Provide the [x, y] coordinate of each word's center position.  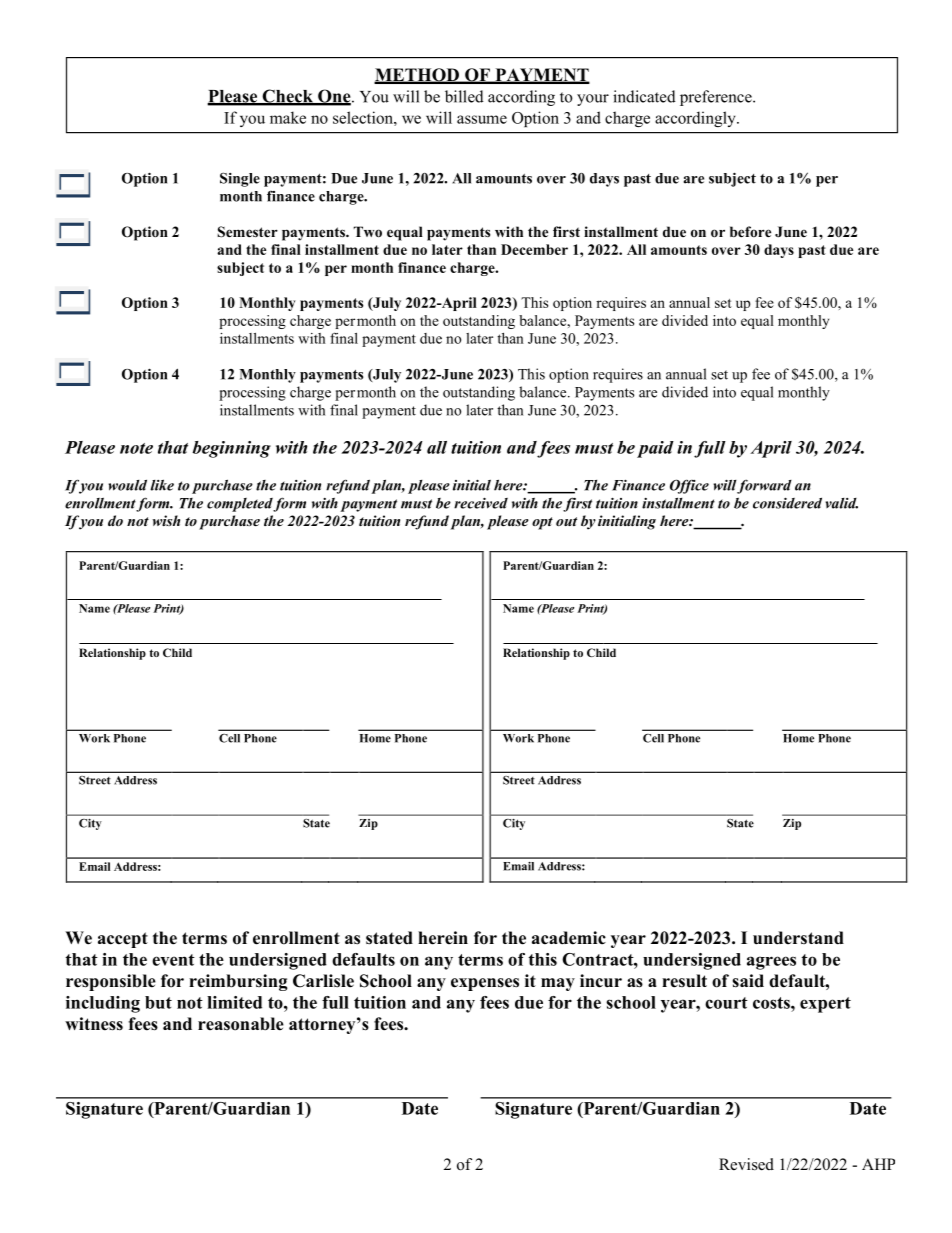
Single [240, 179]
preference [717, 98]
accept [123, 940]
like [162, 485]
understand [798, 938]
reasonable [241, 1024]
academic [569, 938]
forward [764, 486]
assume [482, 119]
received [481, 503]
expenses [485, 984]
